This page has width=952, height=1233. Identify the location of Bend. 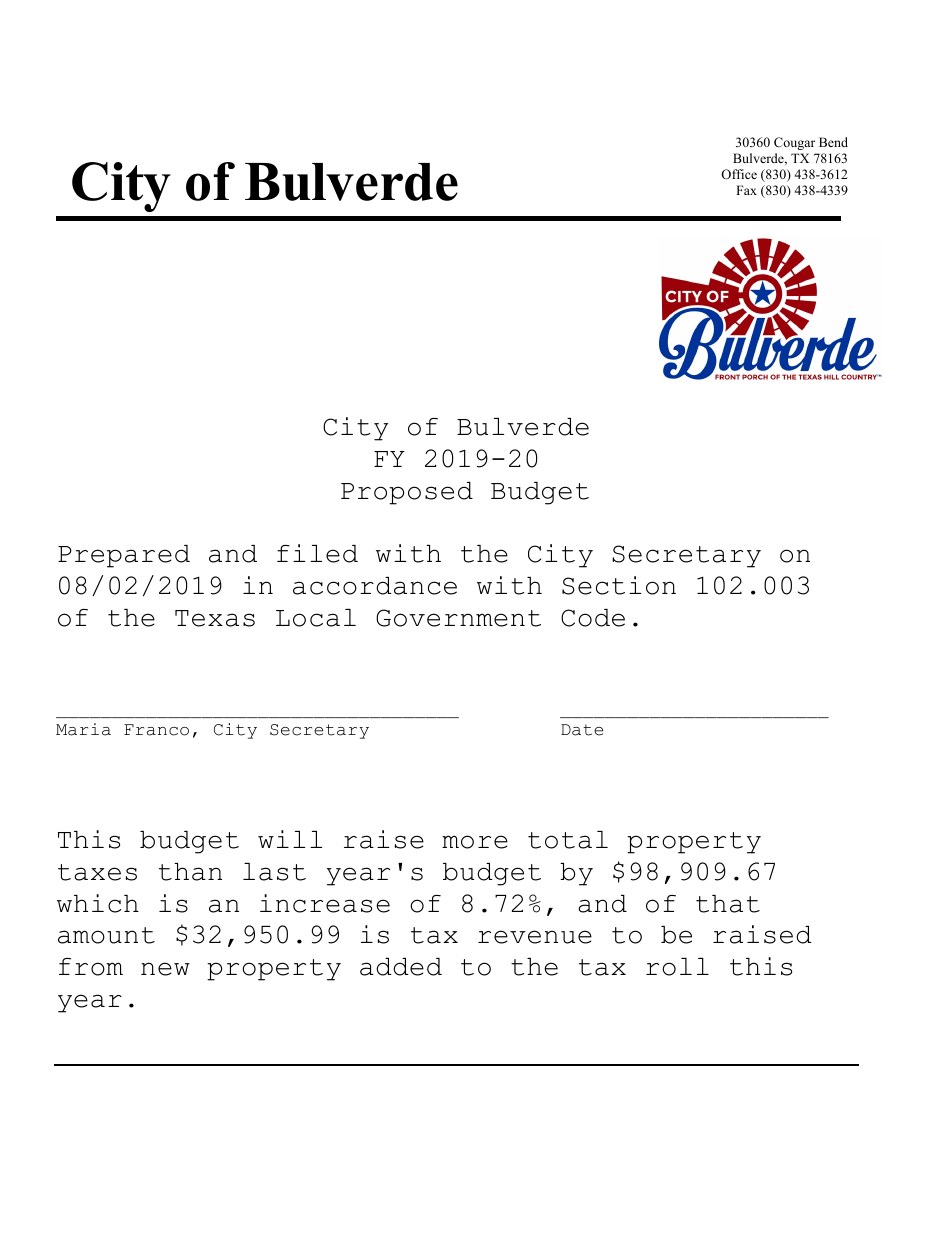
(833, 142).
